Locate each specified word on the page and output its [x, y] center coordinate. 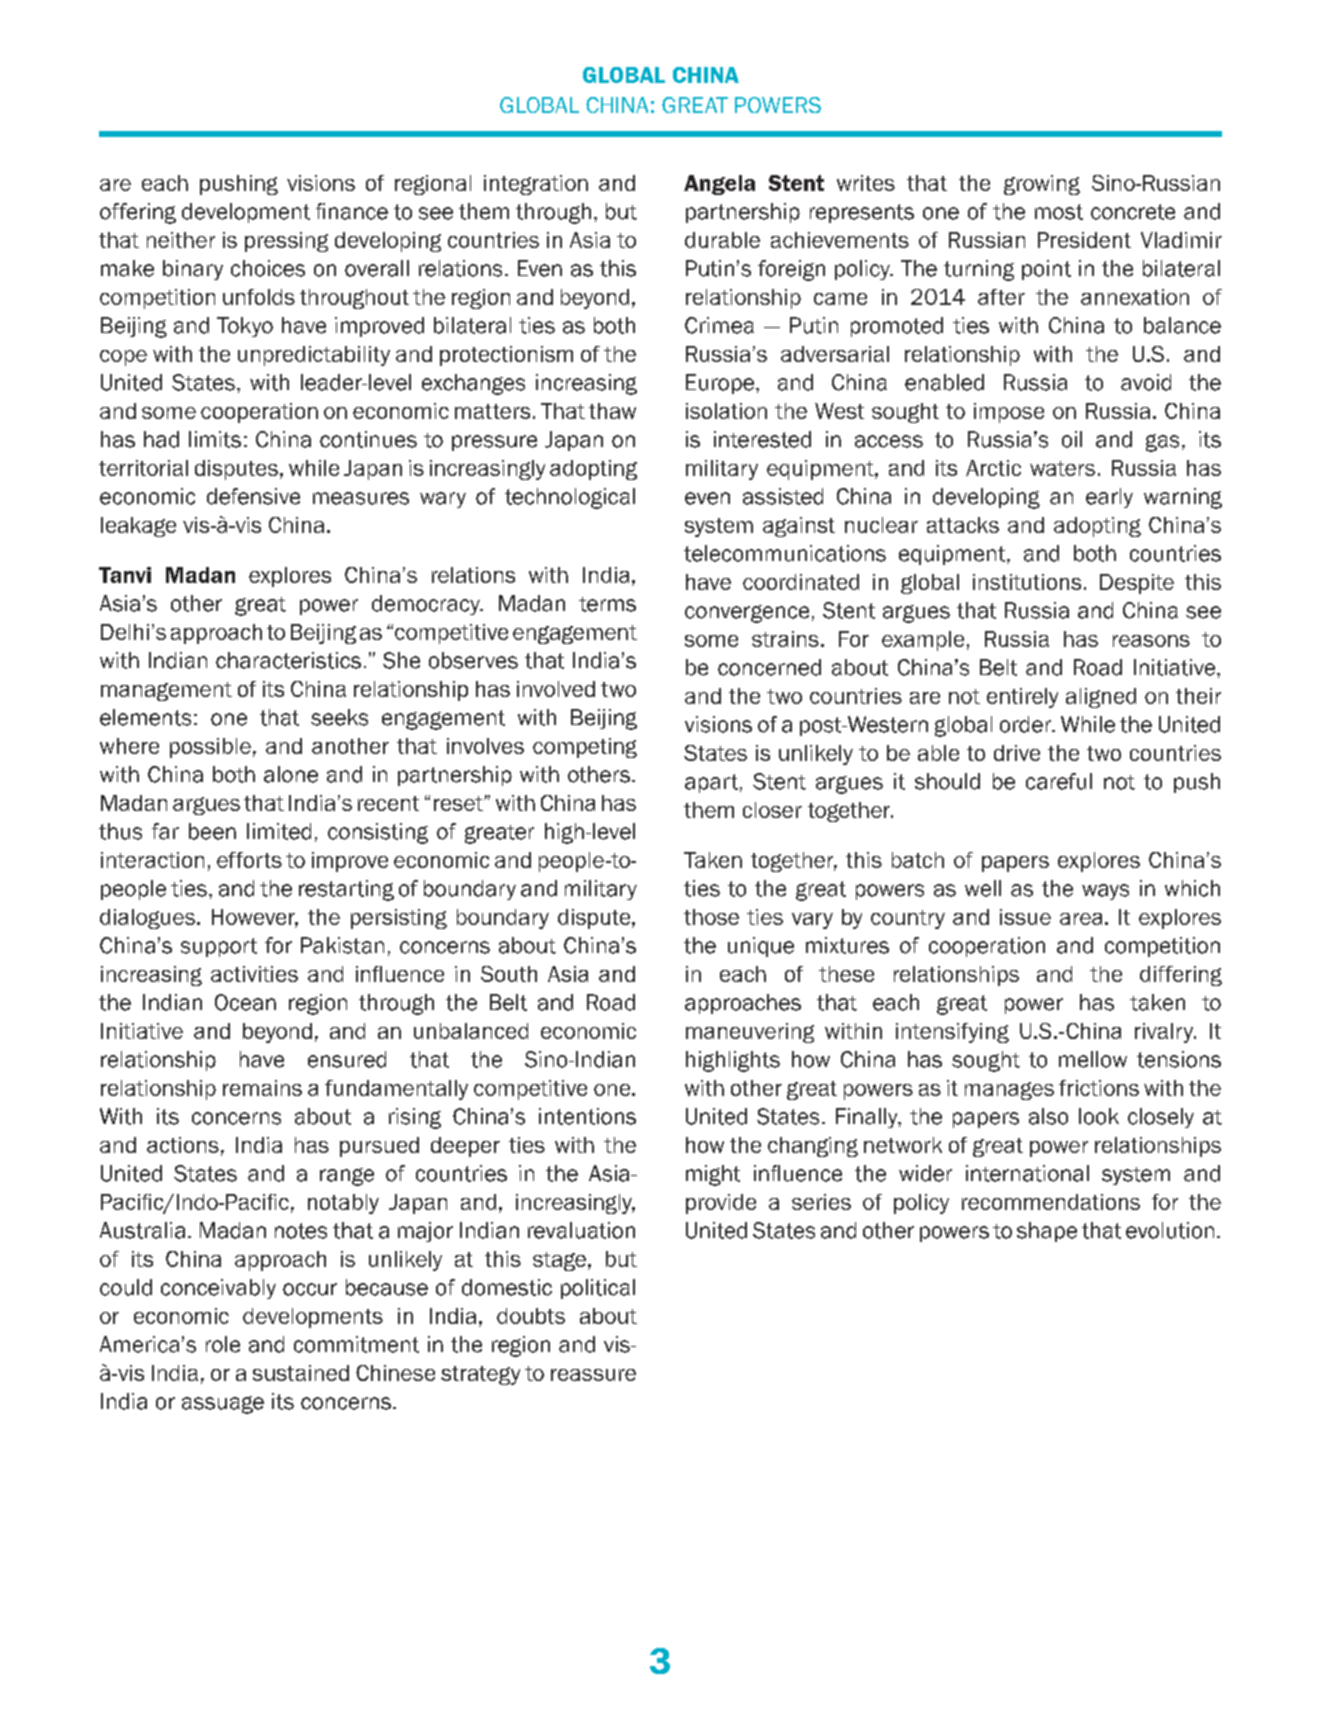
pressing [286, 242]
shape [1047, 1232]
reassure [593, 1375]
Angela [719, 185]
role [223, 1344]
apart [711, 783]
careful [1059, 781]
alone [291, 774]
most [1059, 212]
